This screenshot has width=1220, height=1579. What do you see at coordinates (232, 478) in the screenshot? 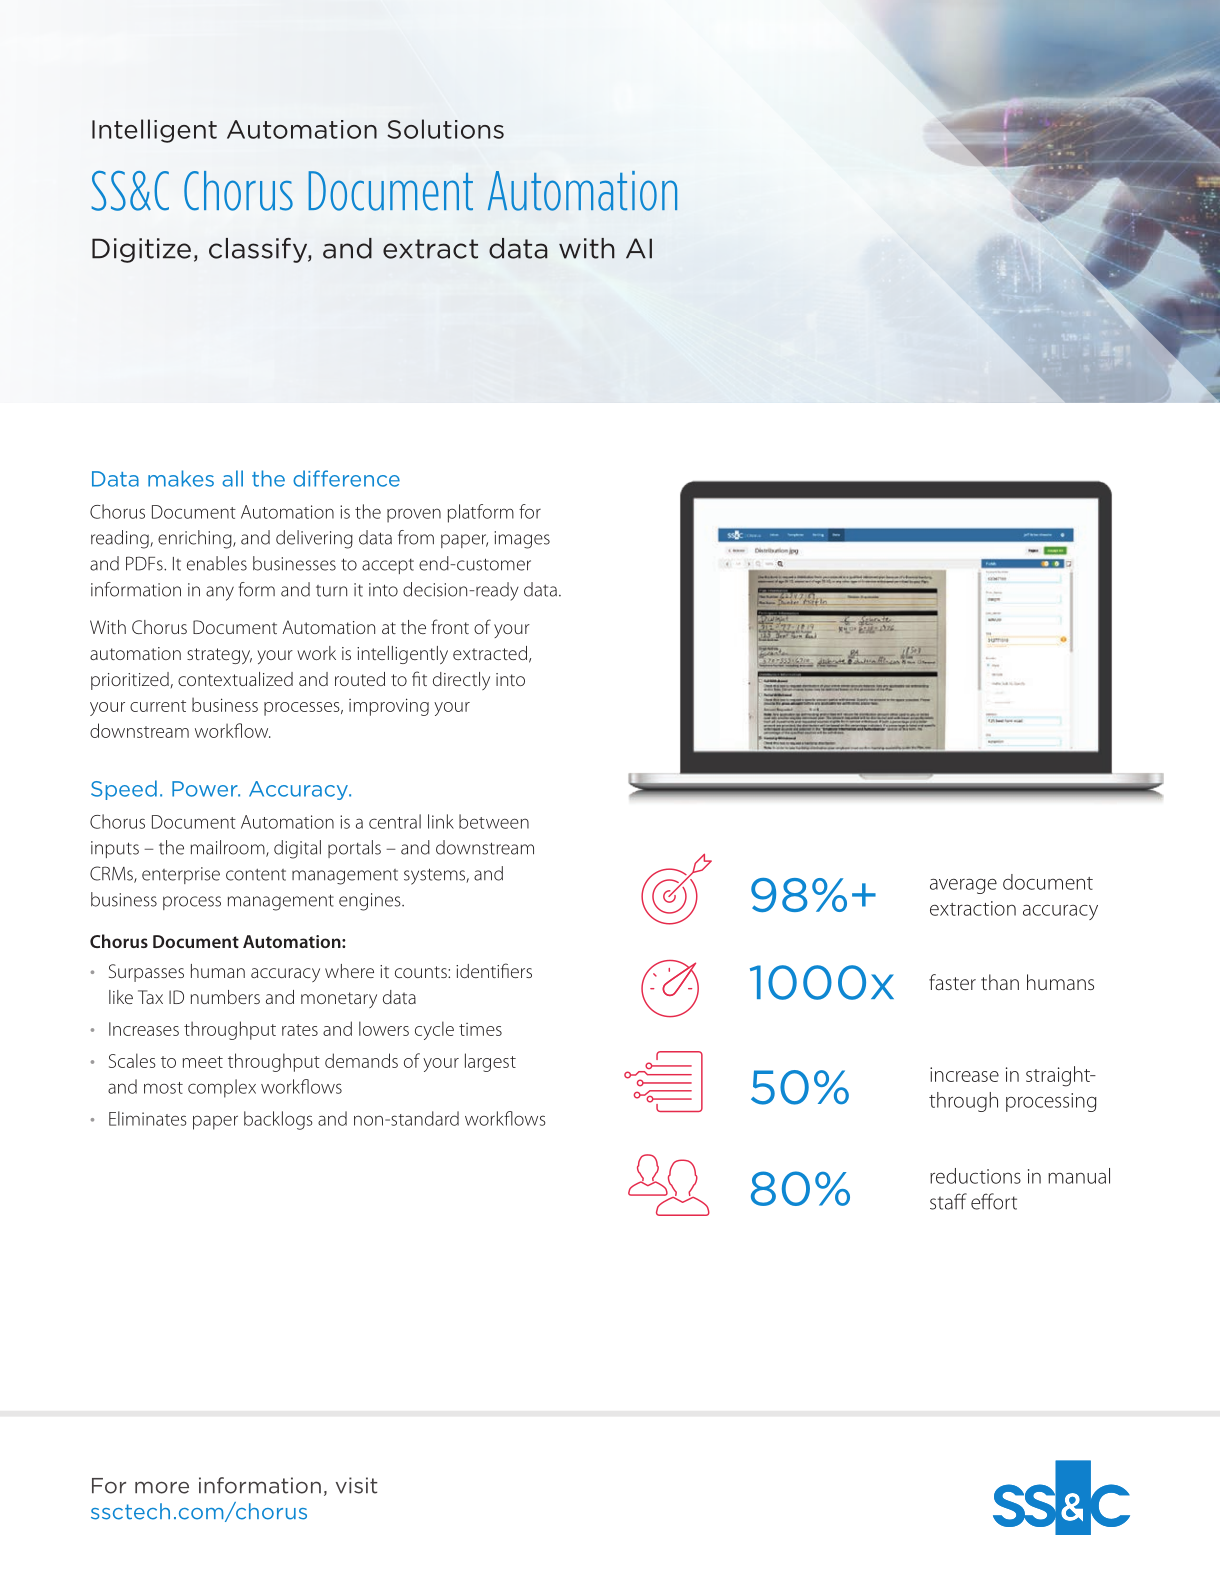
I see `all` at bounding box center [232, 478].
